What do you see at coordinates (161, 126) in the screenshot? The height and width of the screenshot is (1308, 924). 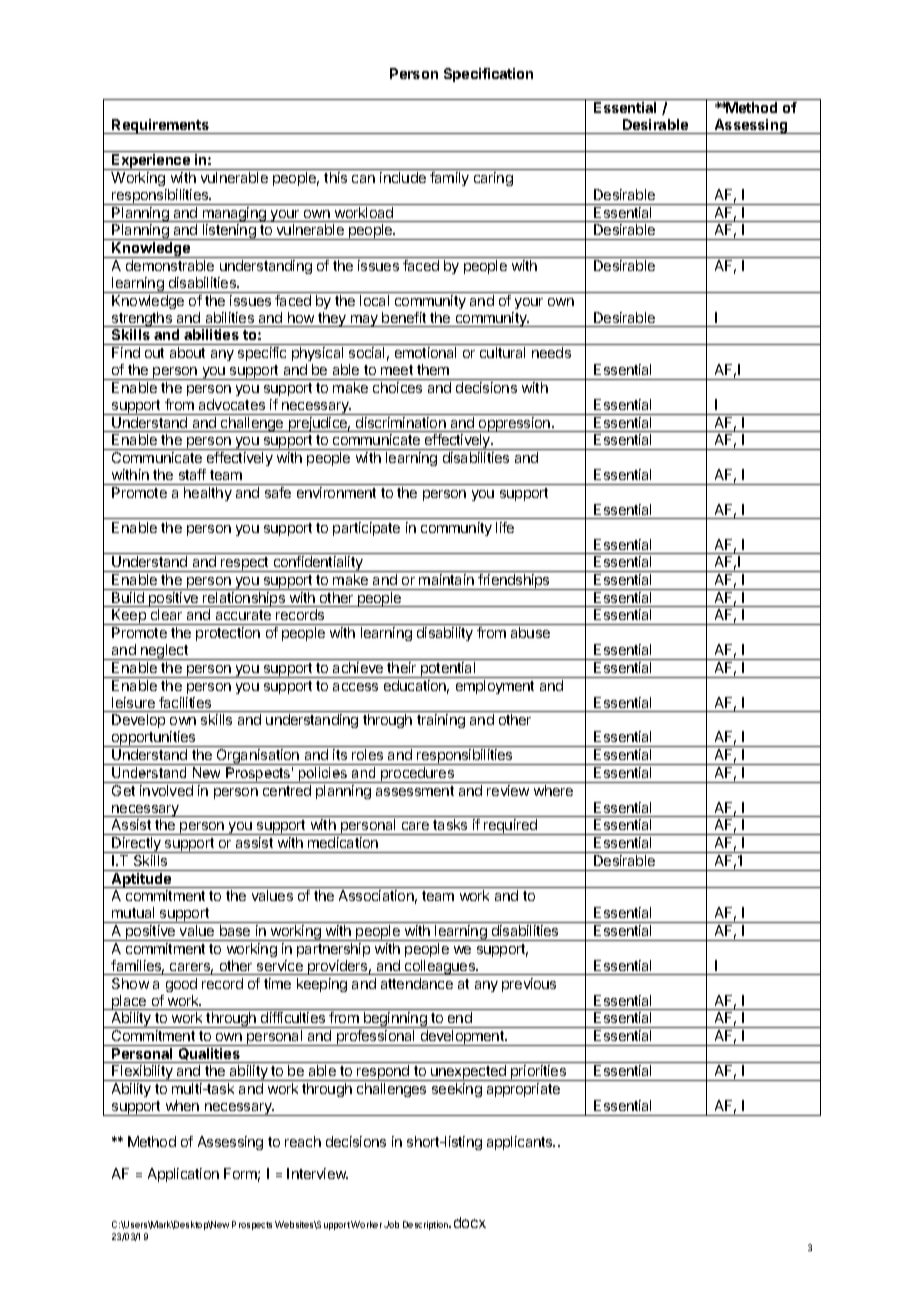 I see `Requirements` at bounding box center [161, 126].
